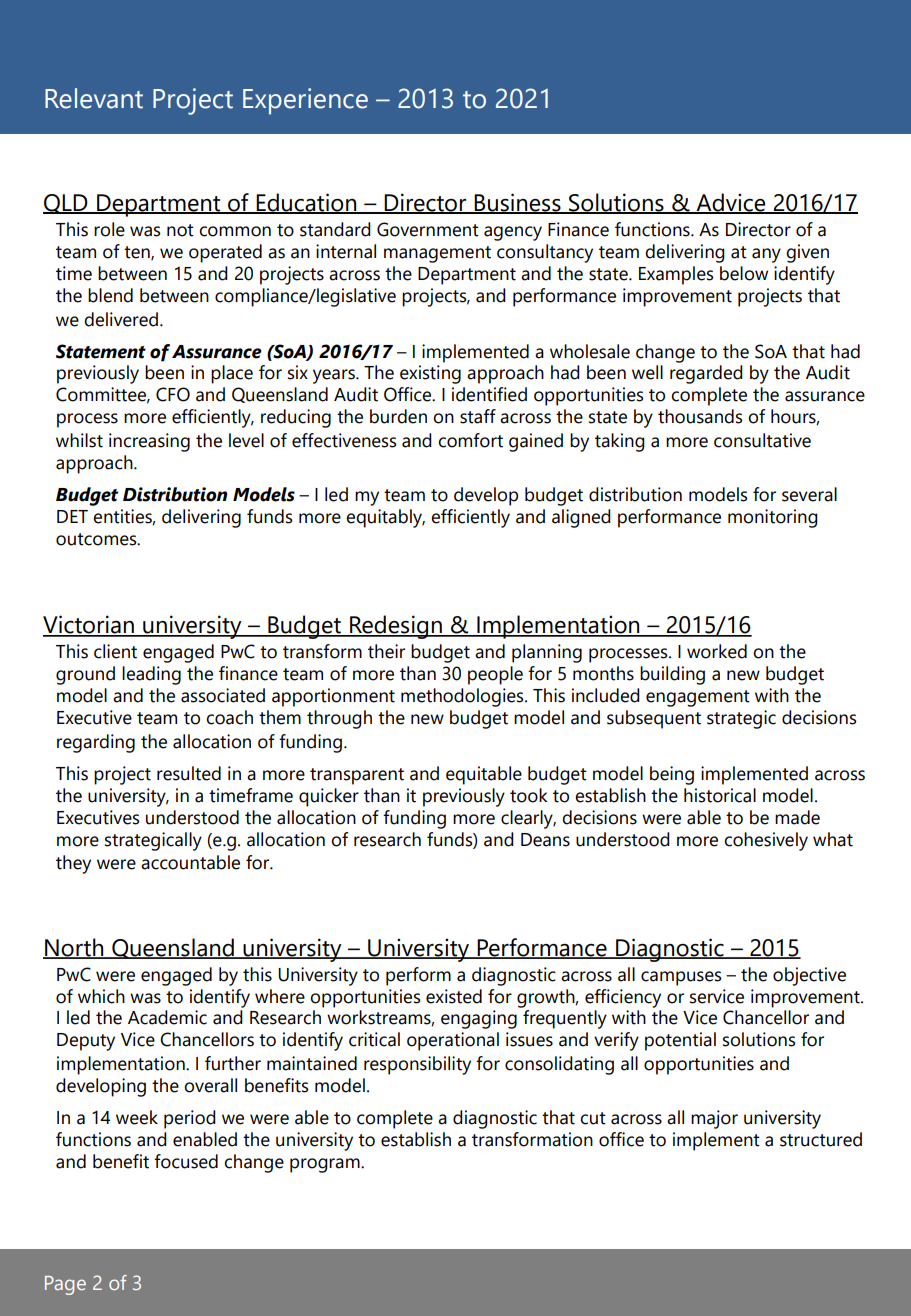  What do you see at coordinates (94, 98) in the page?
I see `Relevant` at bounding box center [94, 98].
